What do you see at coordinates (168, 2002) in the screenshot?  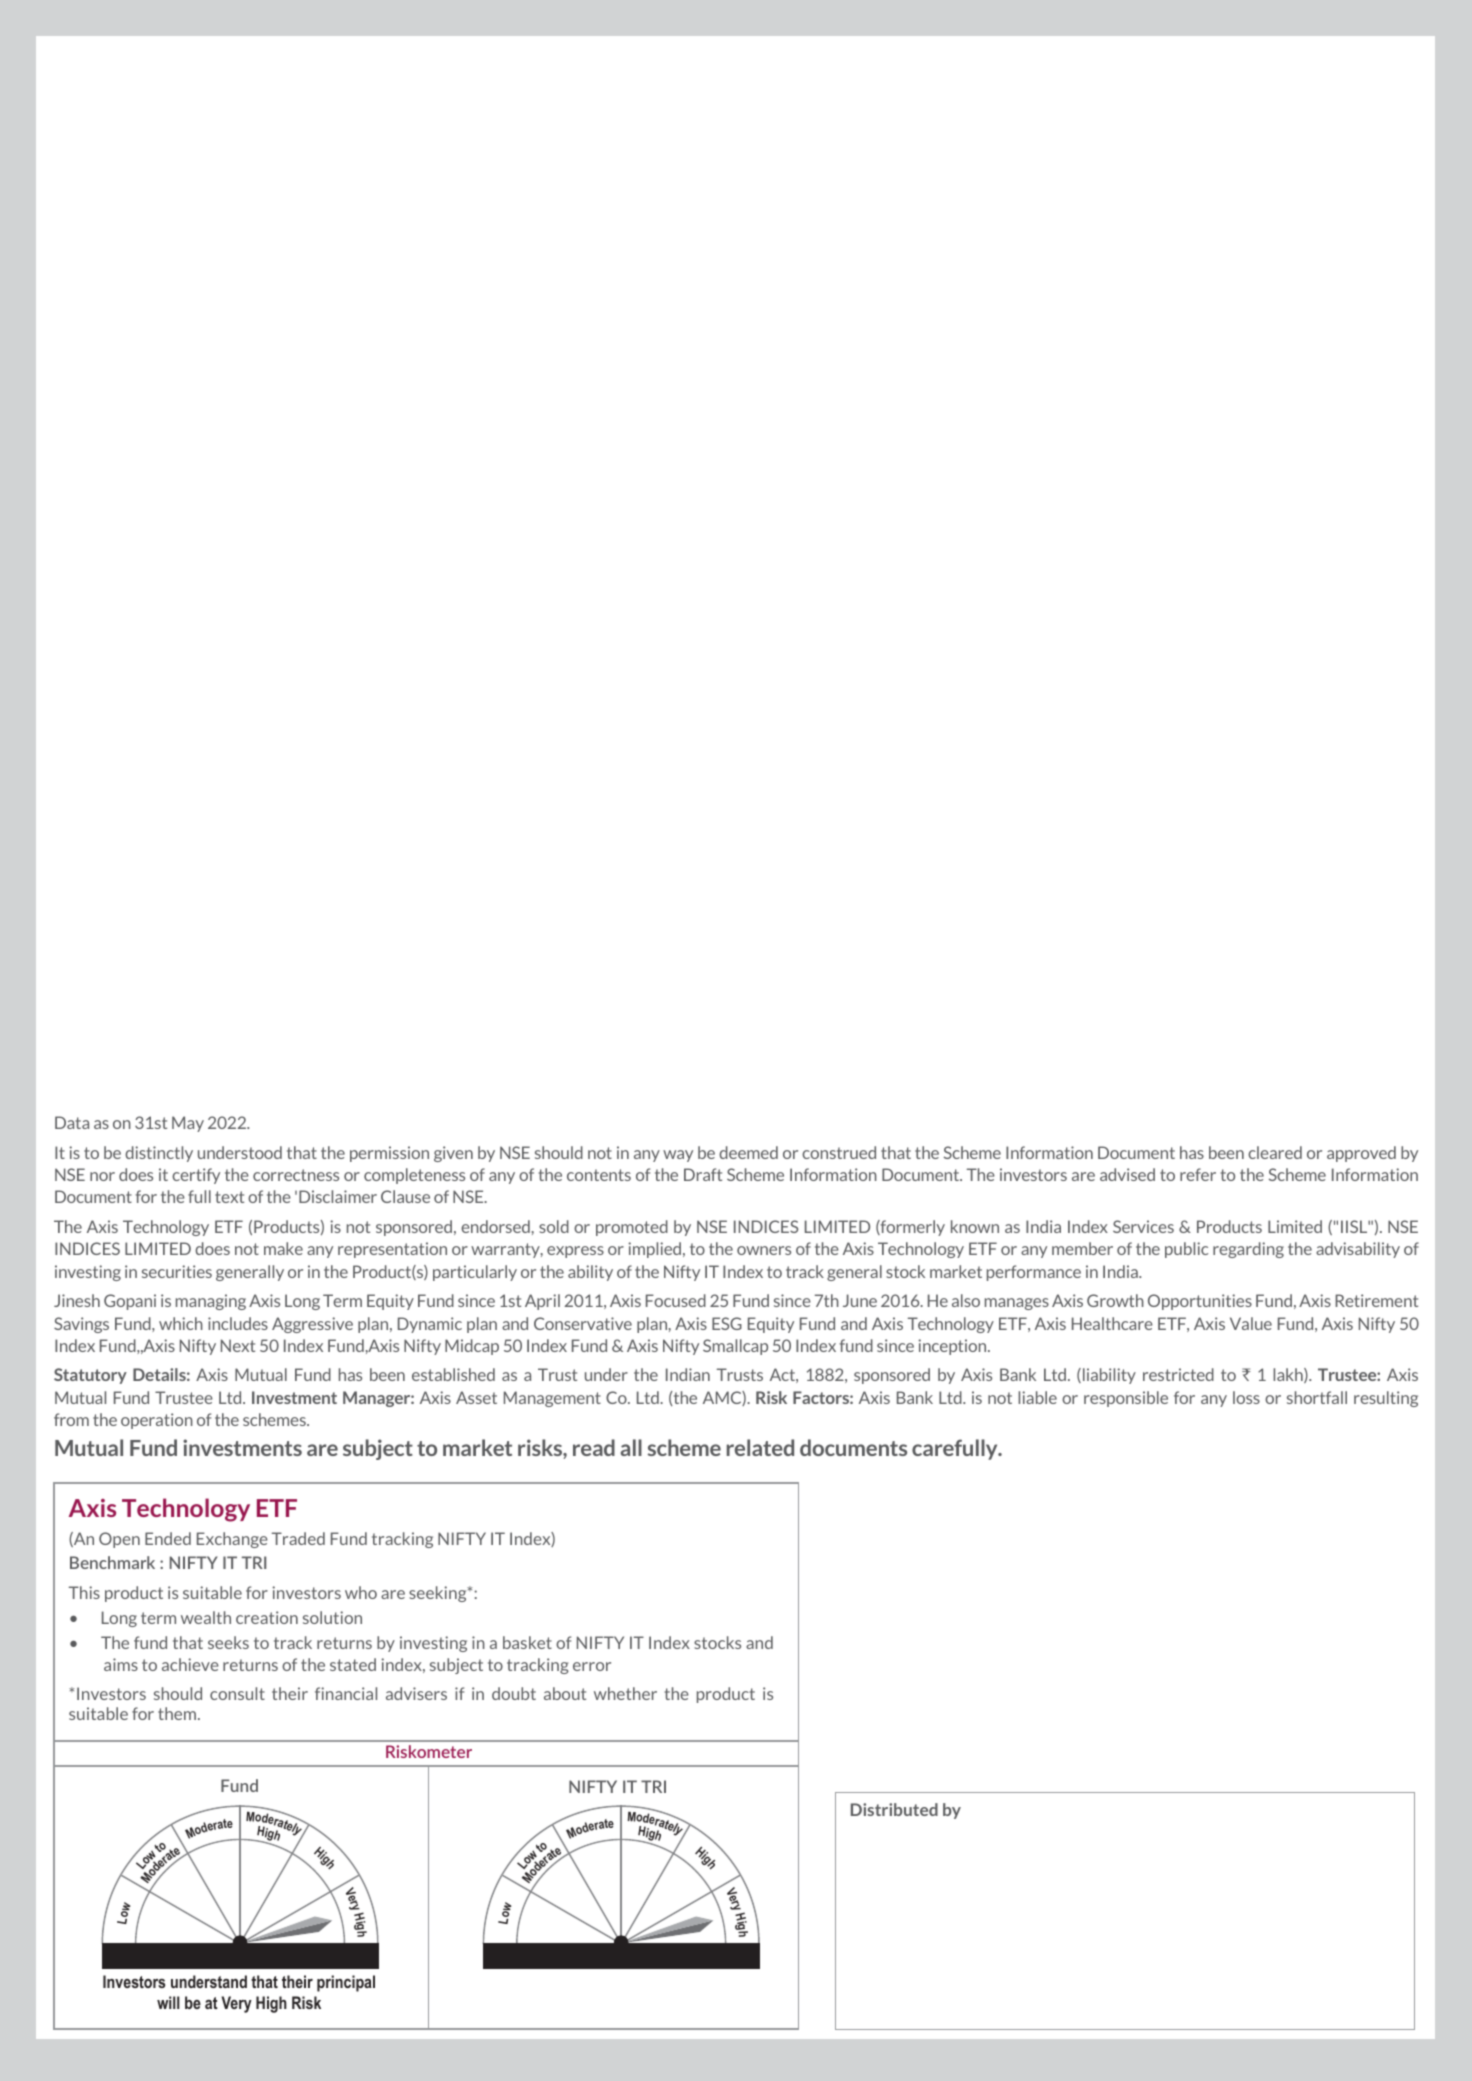 I see `will` at bounding box center [168, 2002].
